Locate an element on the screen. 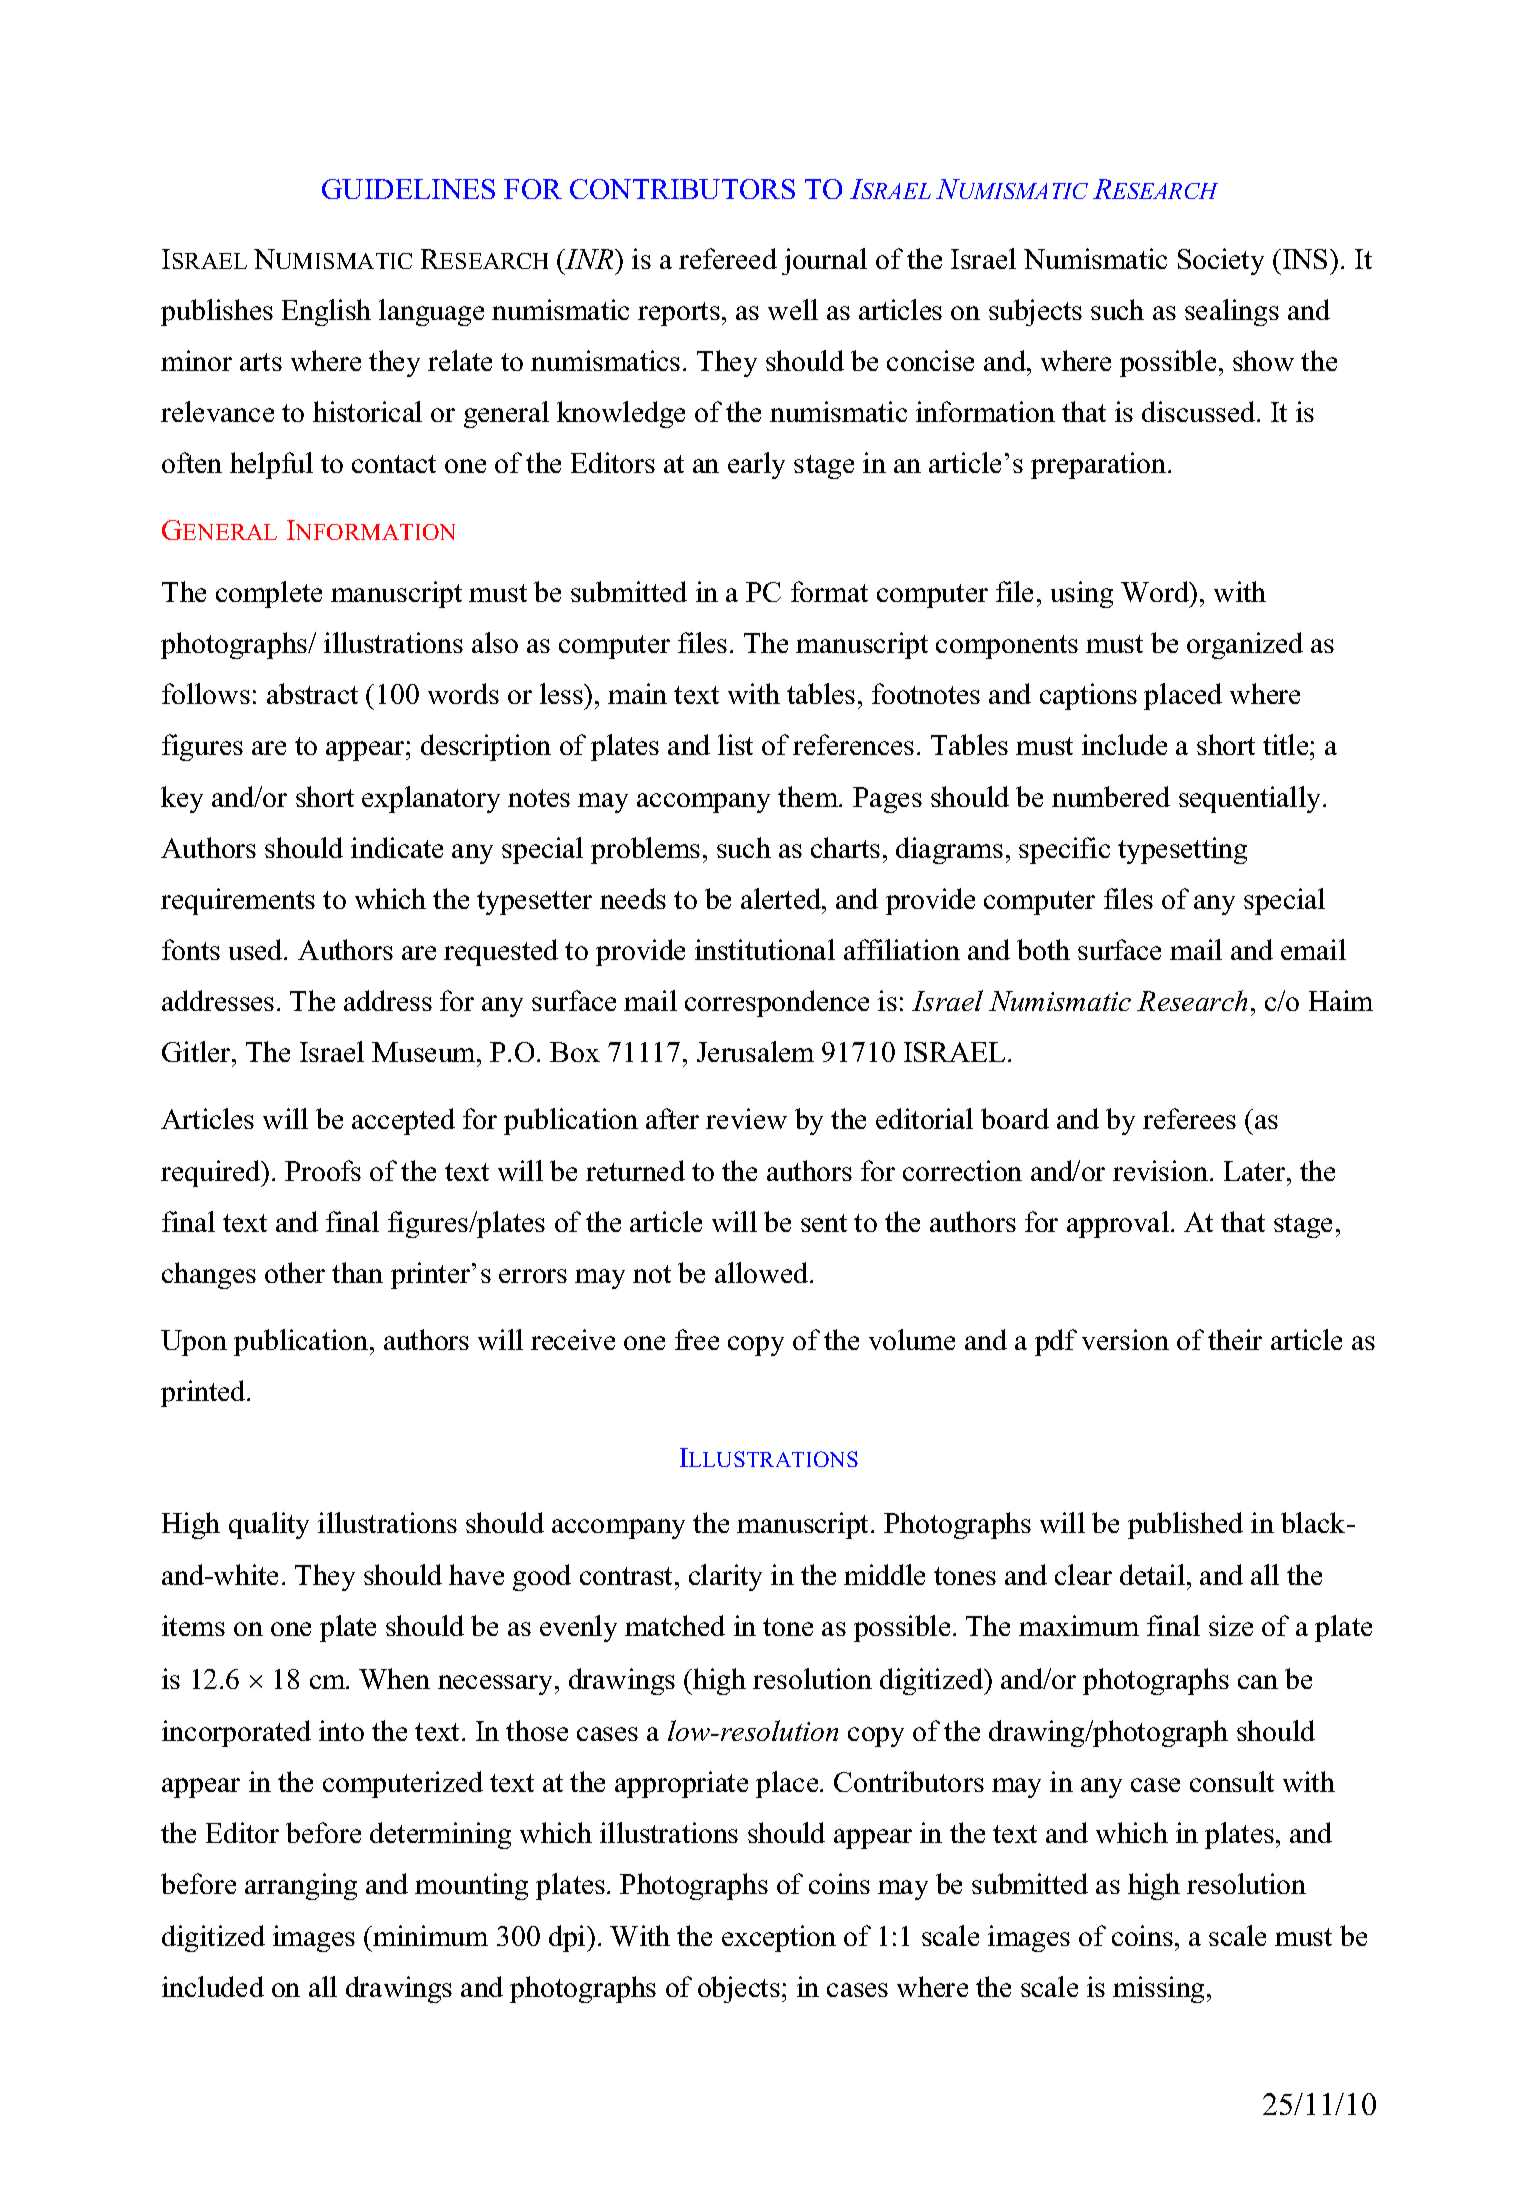 Image resolution: width=1539 pixels, height=2203 pixels. English is located at coordinates (326, 312).
